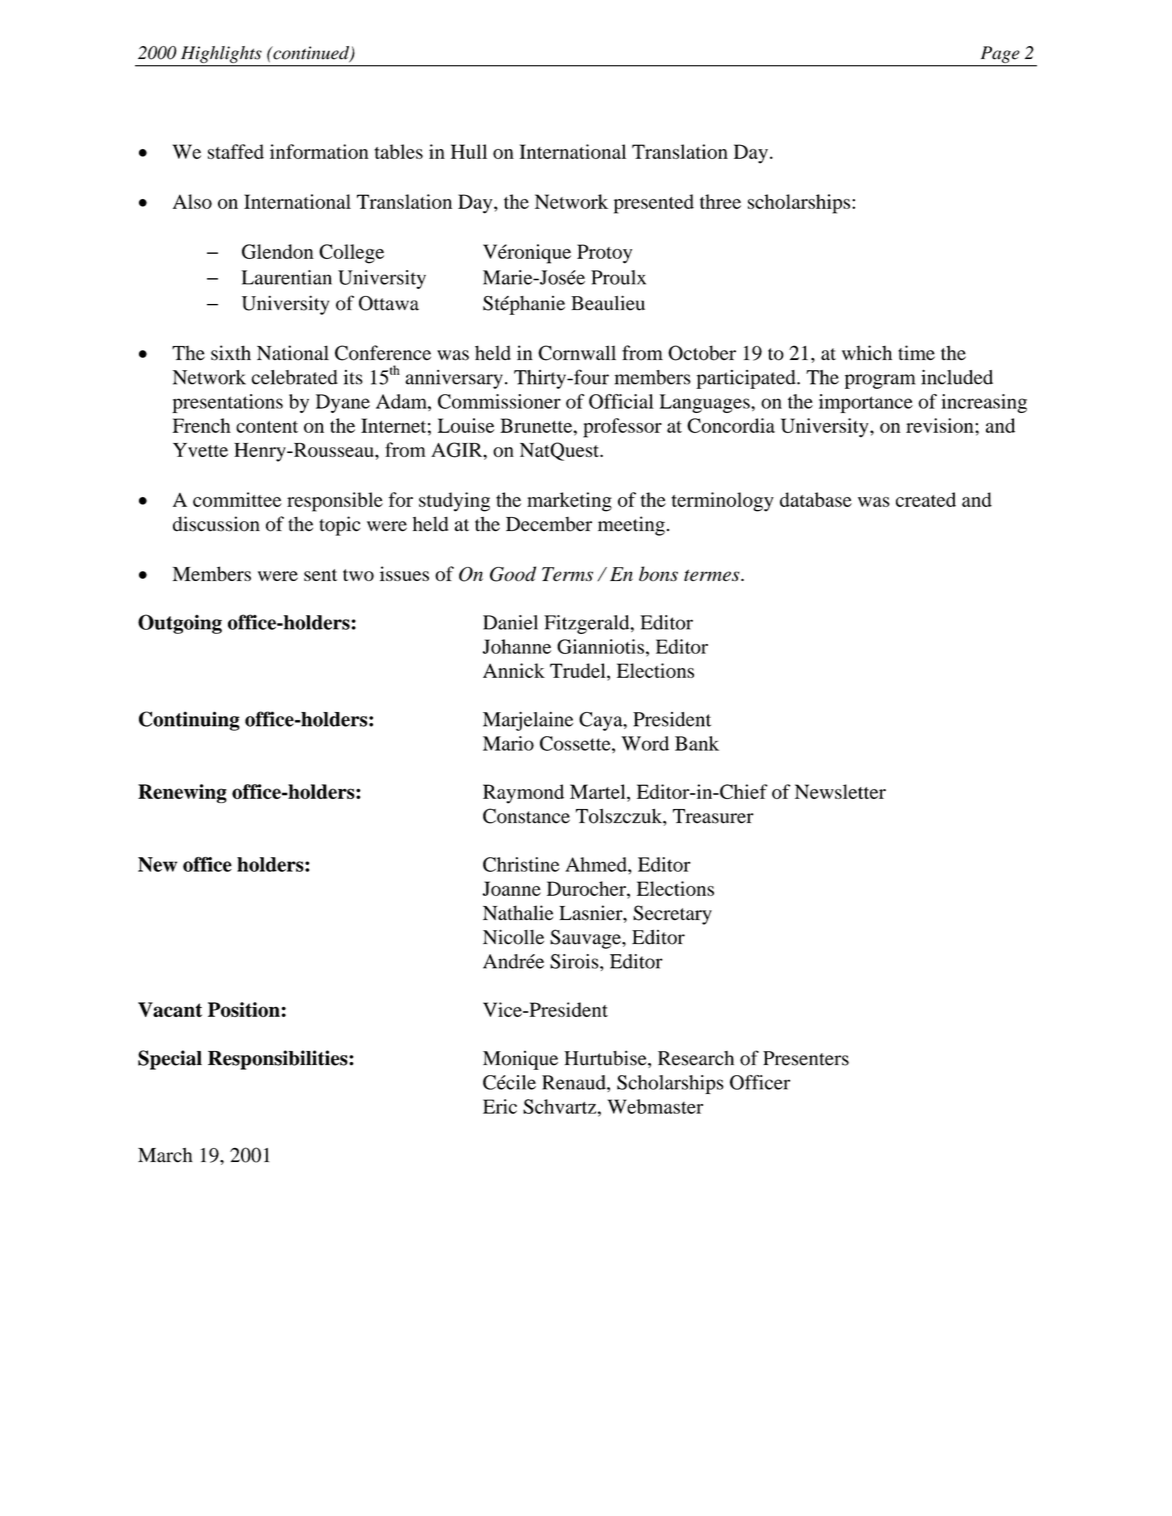  I want to click on Hull, so click(469, 151).
